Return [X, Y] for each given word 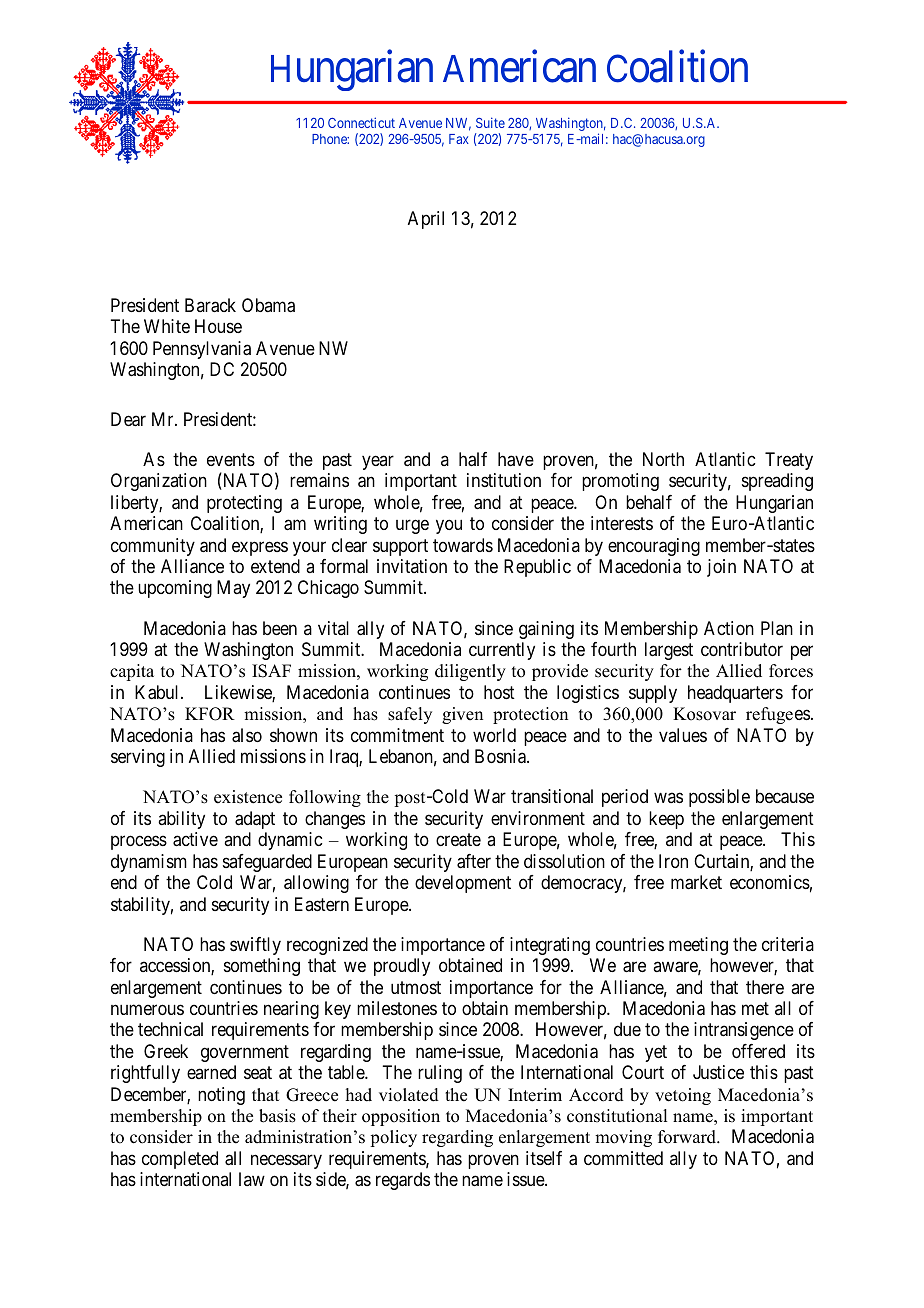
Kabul [158, 692]
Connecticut [361, 122]
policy [393, 1138]
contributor [742, 649]
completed [180, 1160]
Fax [459, 139]
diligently [470, 672]
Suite [490, 122]
